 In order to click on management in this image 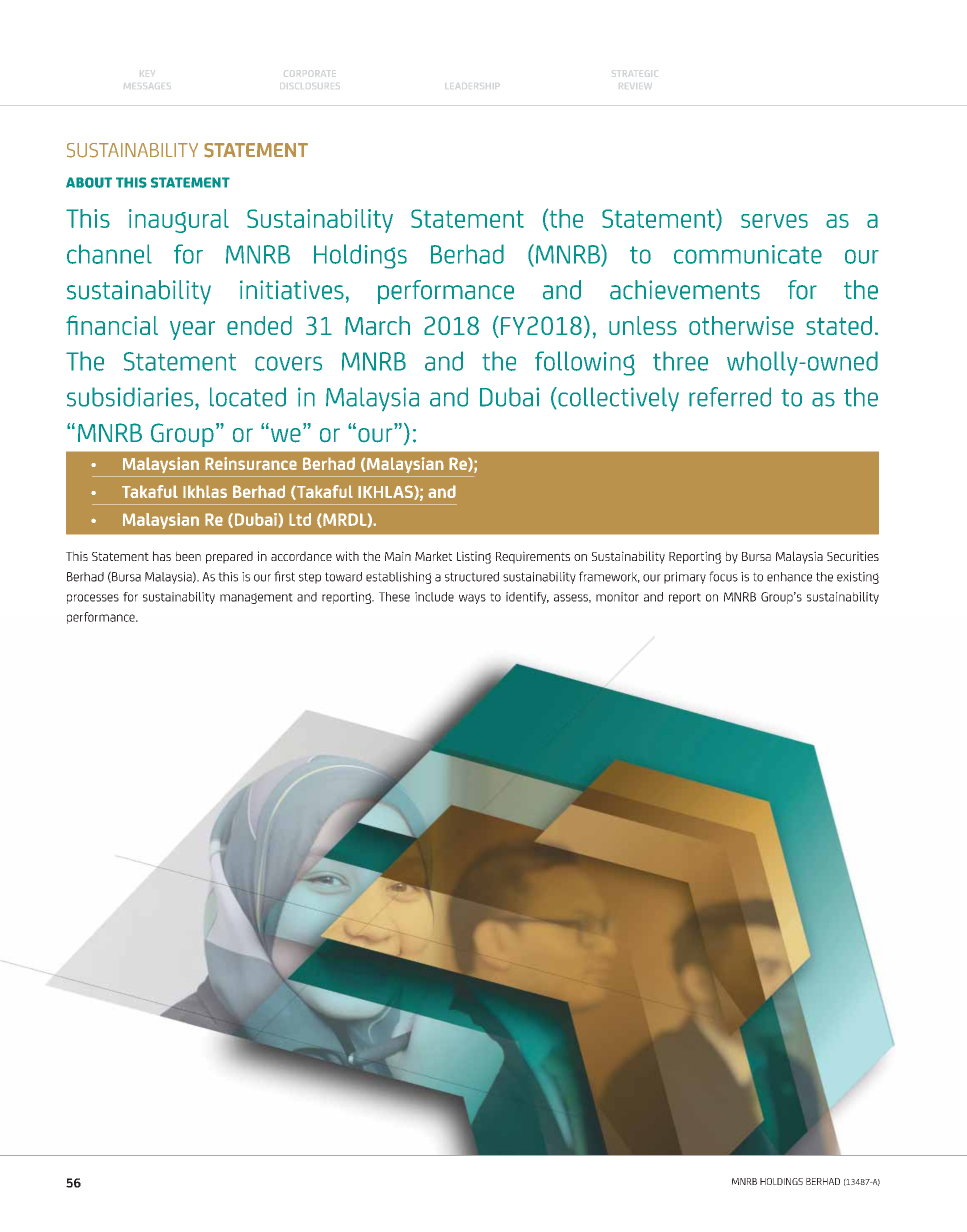, I will do `click(256, 598)`.
